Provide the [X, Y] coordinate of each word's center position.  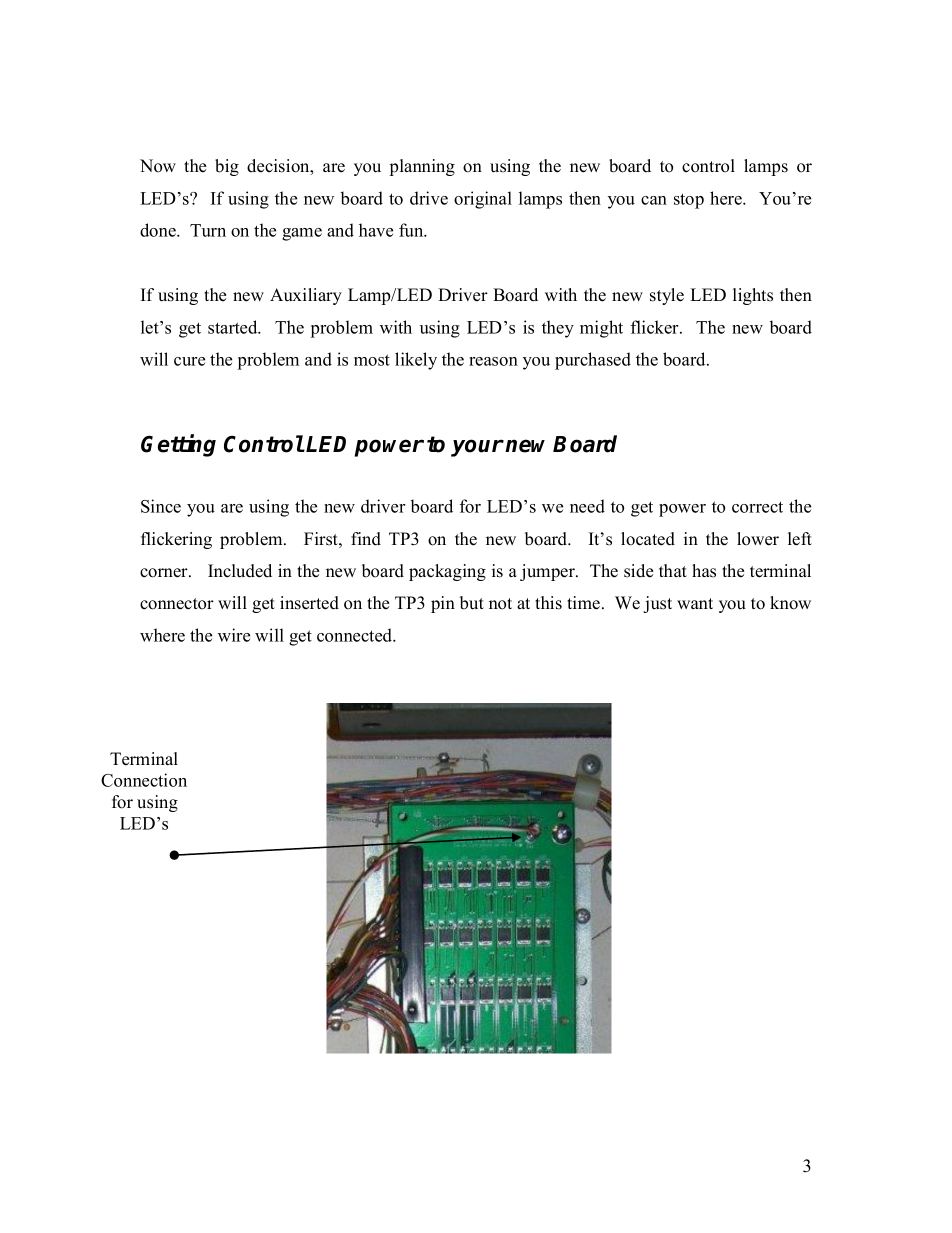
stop [689, 201]
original [483, 200]
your [477, 448]
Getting [178, 445]
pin [443, 604]
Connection [144, 780]
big [227, 167]
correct [757, 507]
